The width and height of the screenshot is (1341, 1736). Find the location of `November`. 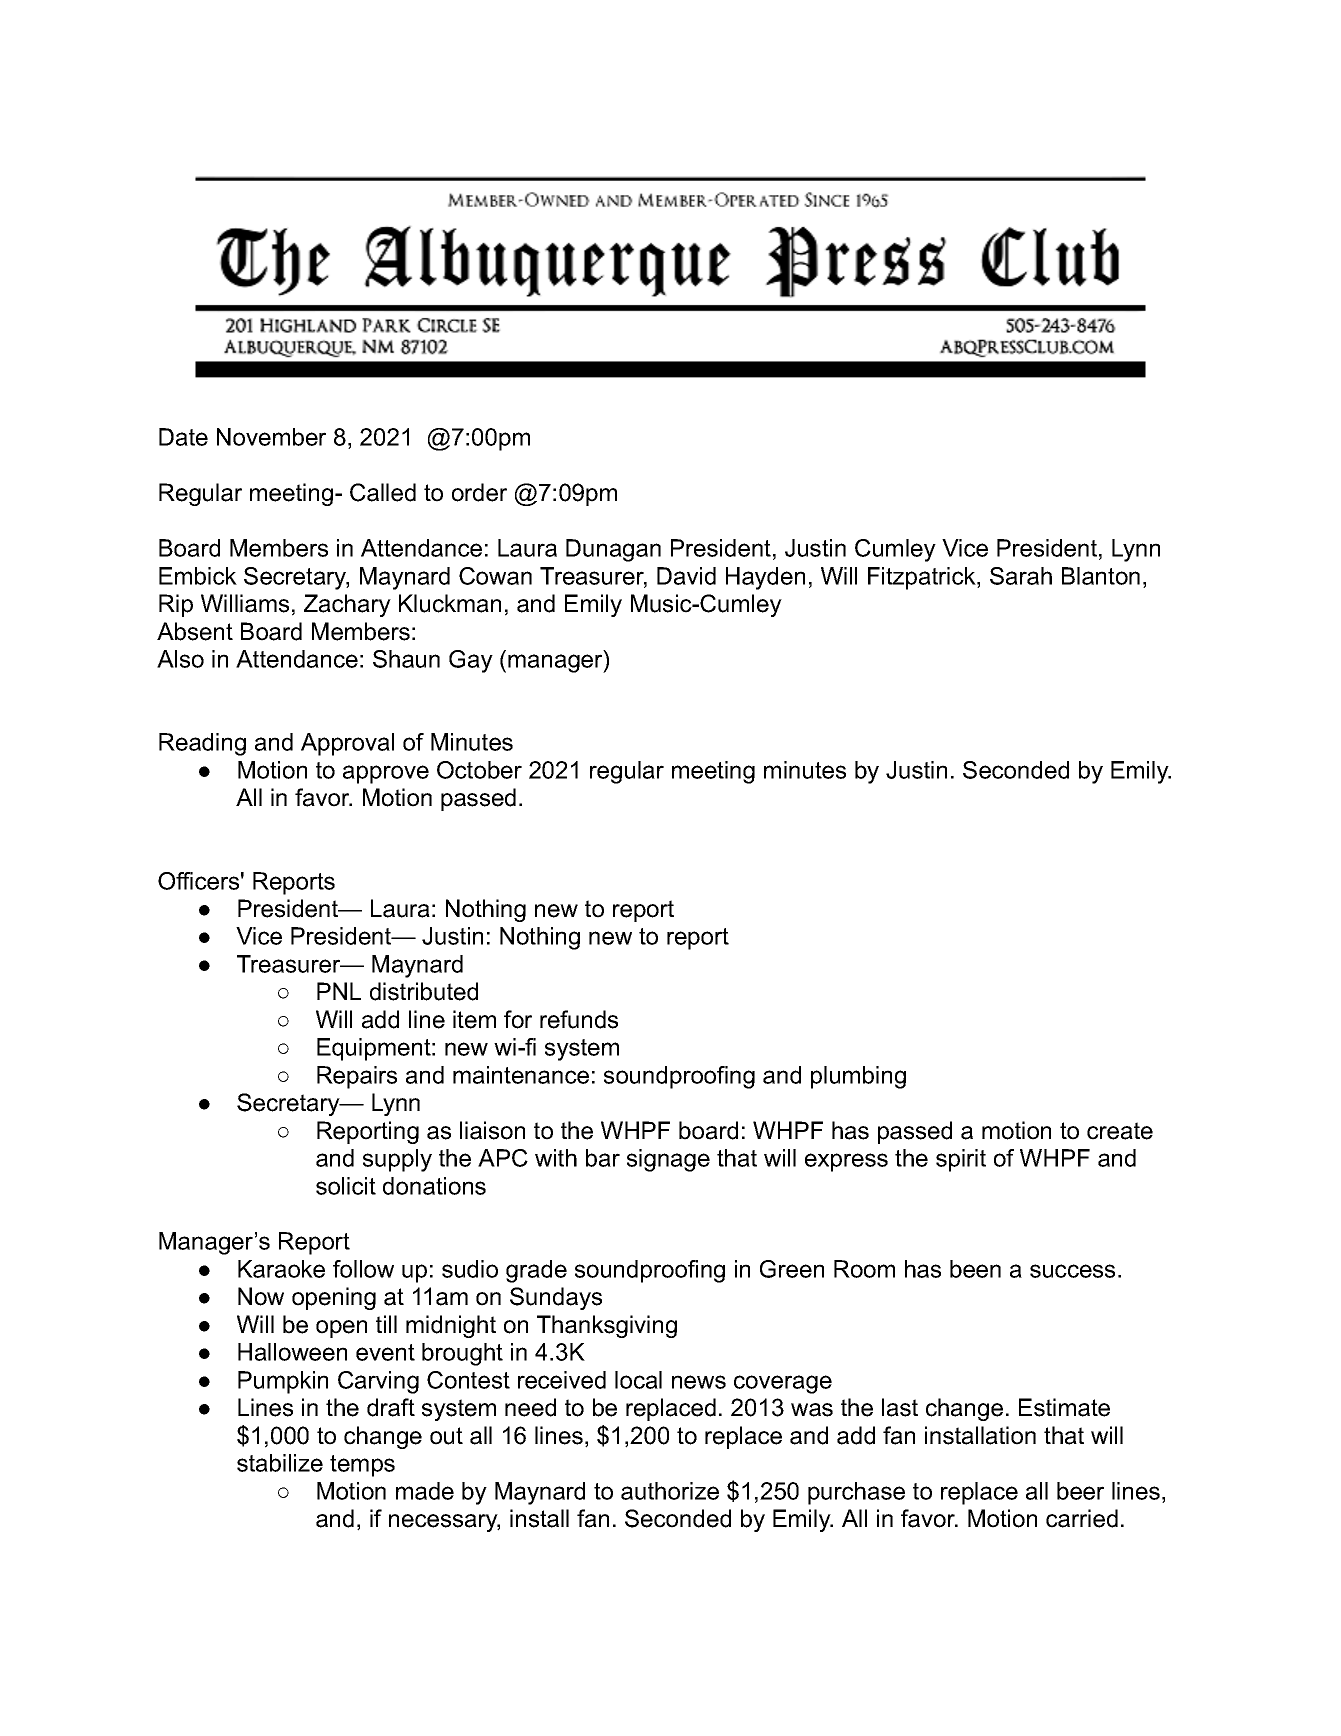

November is located at coordinates (271, 437).
